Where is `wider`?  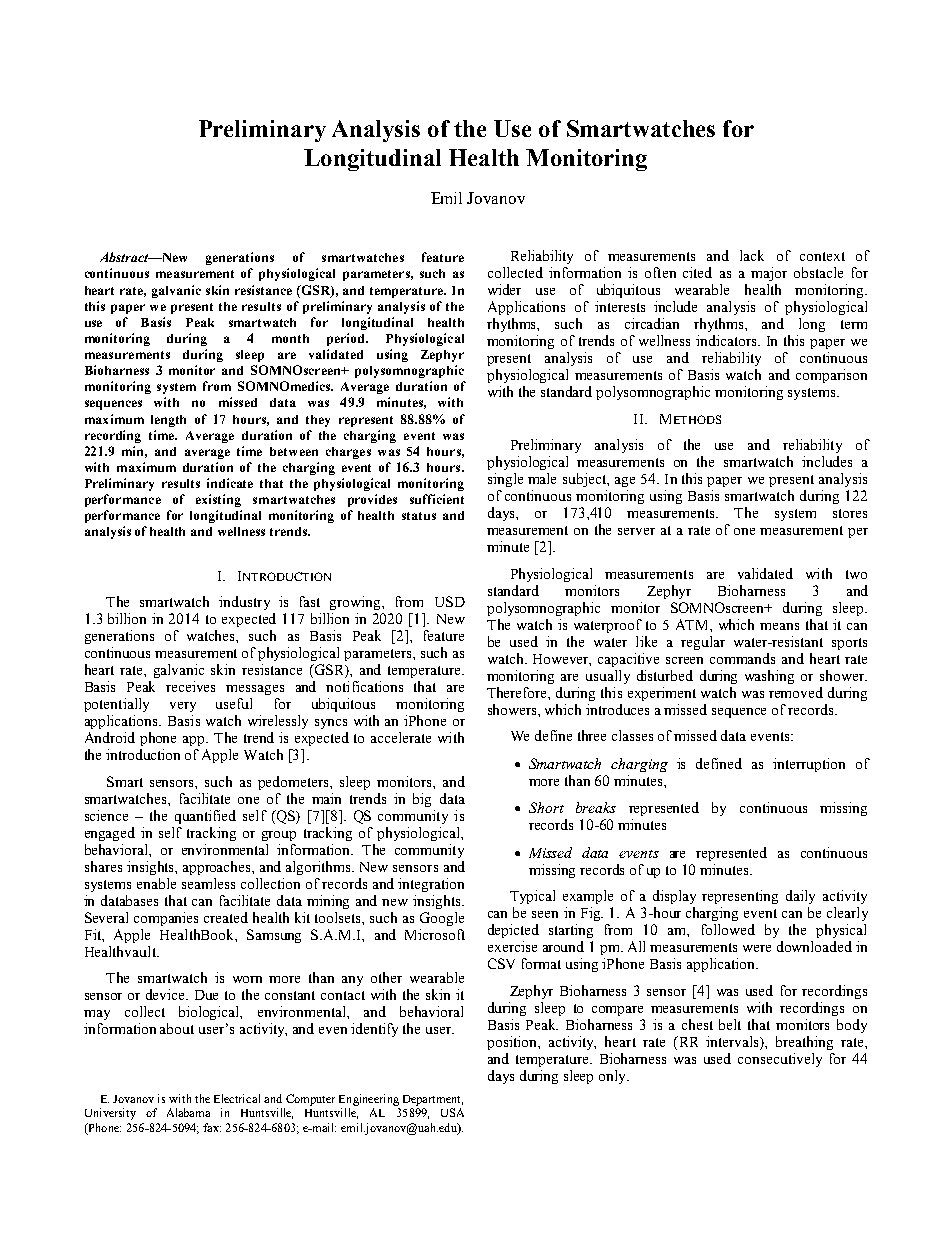 wider is located at coordinates (504, 289).
